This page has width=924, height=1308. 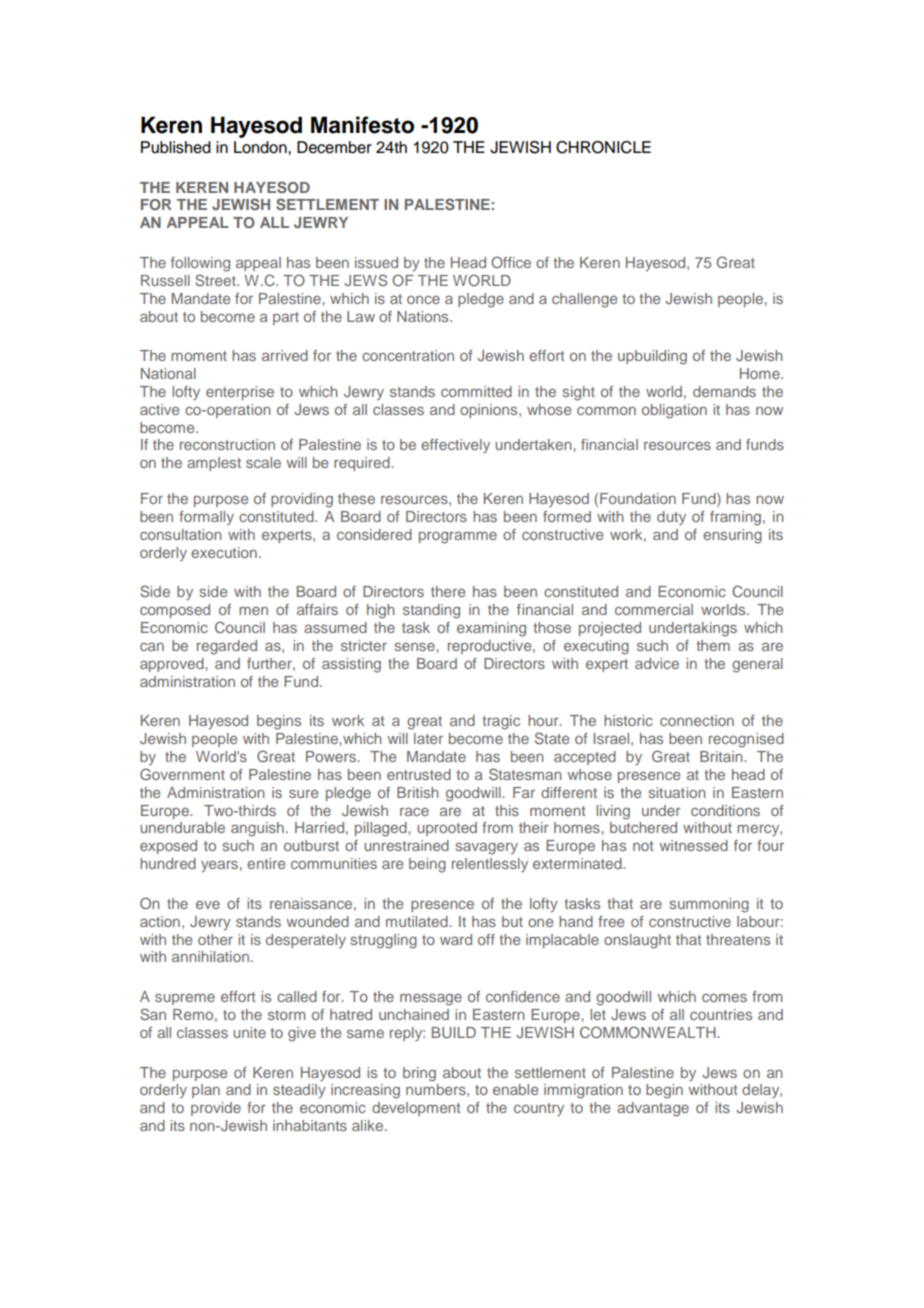 What do you see at coordinates (266, 863) in the page?
I see `entire` at bounding box center [266, 863].
